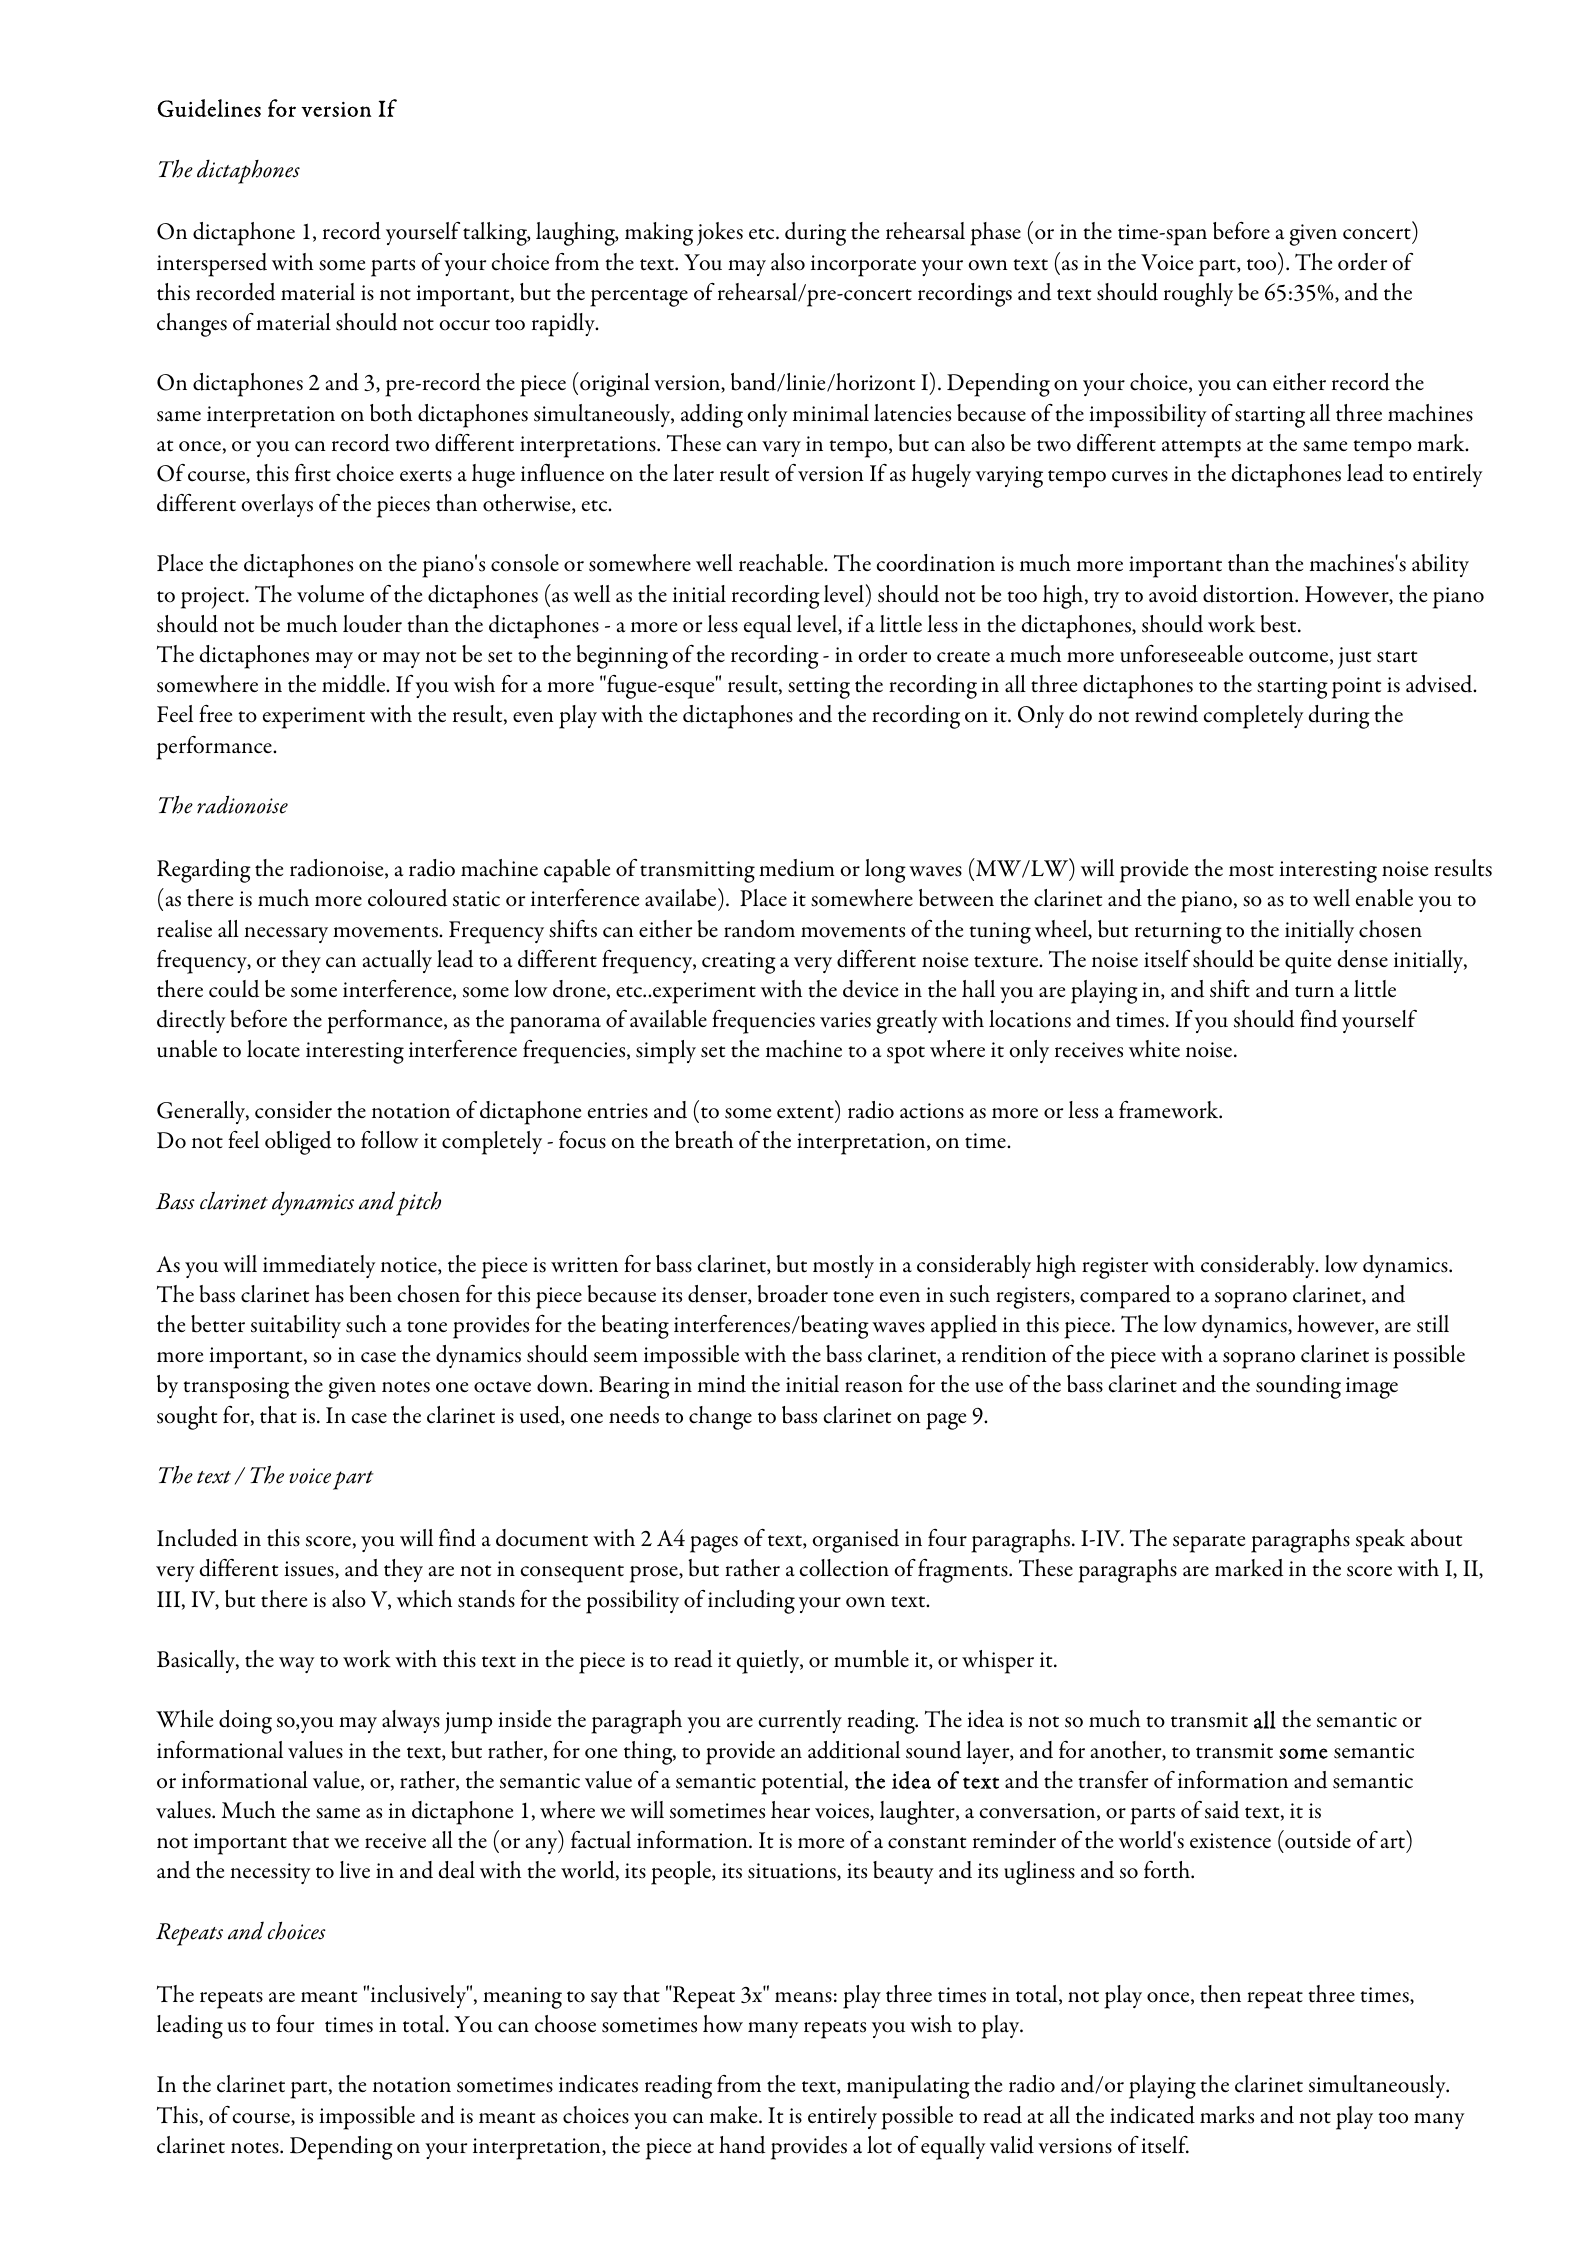  Describe the element at coordinates (1154, 1049) in the page. I see `white` at that location.
